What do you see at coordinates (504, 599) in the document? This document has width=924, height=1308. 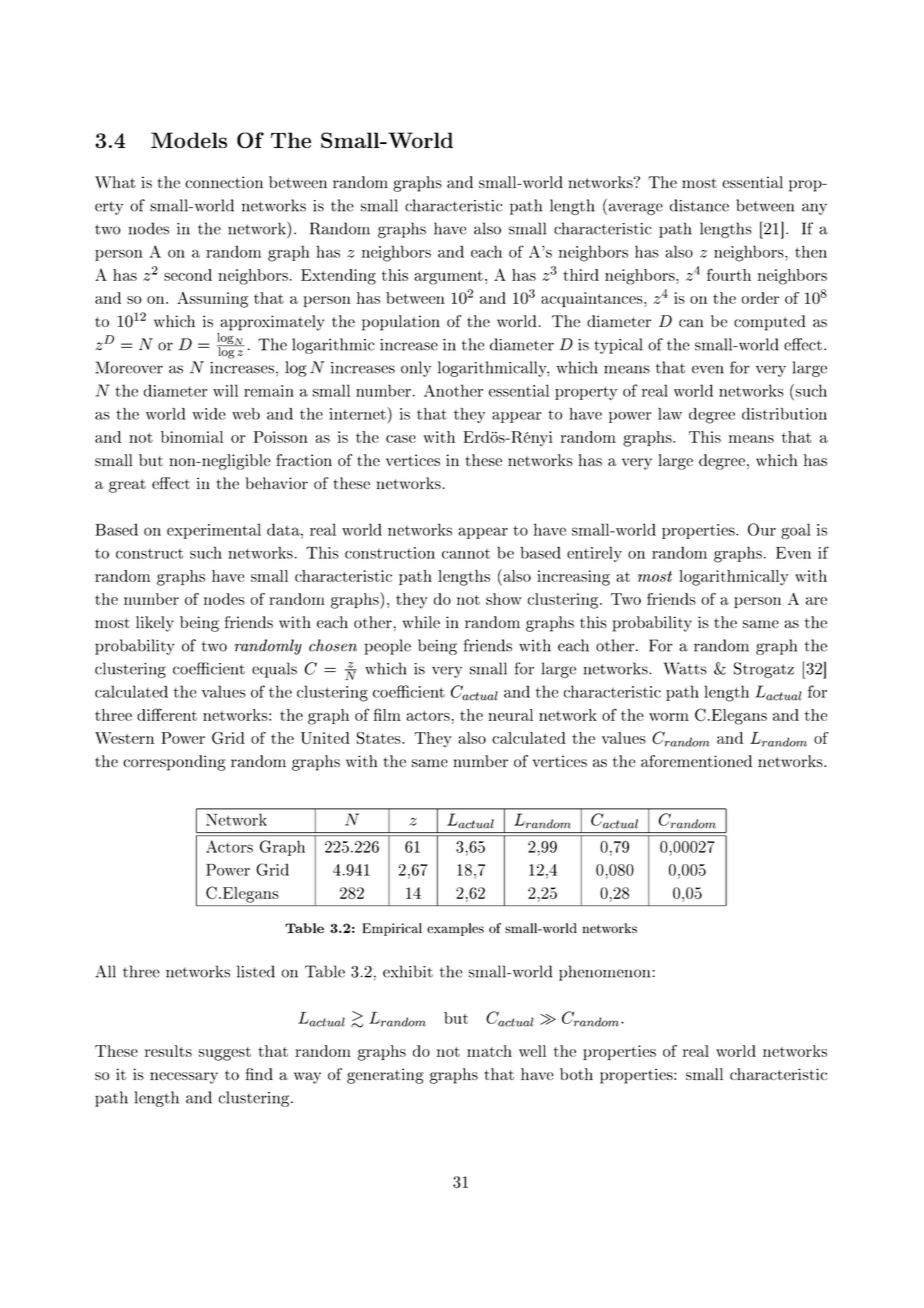 I see `show` at bounding box center [504, 599].
